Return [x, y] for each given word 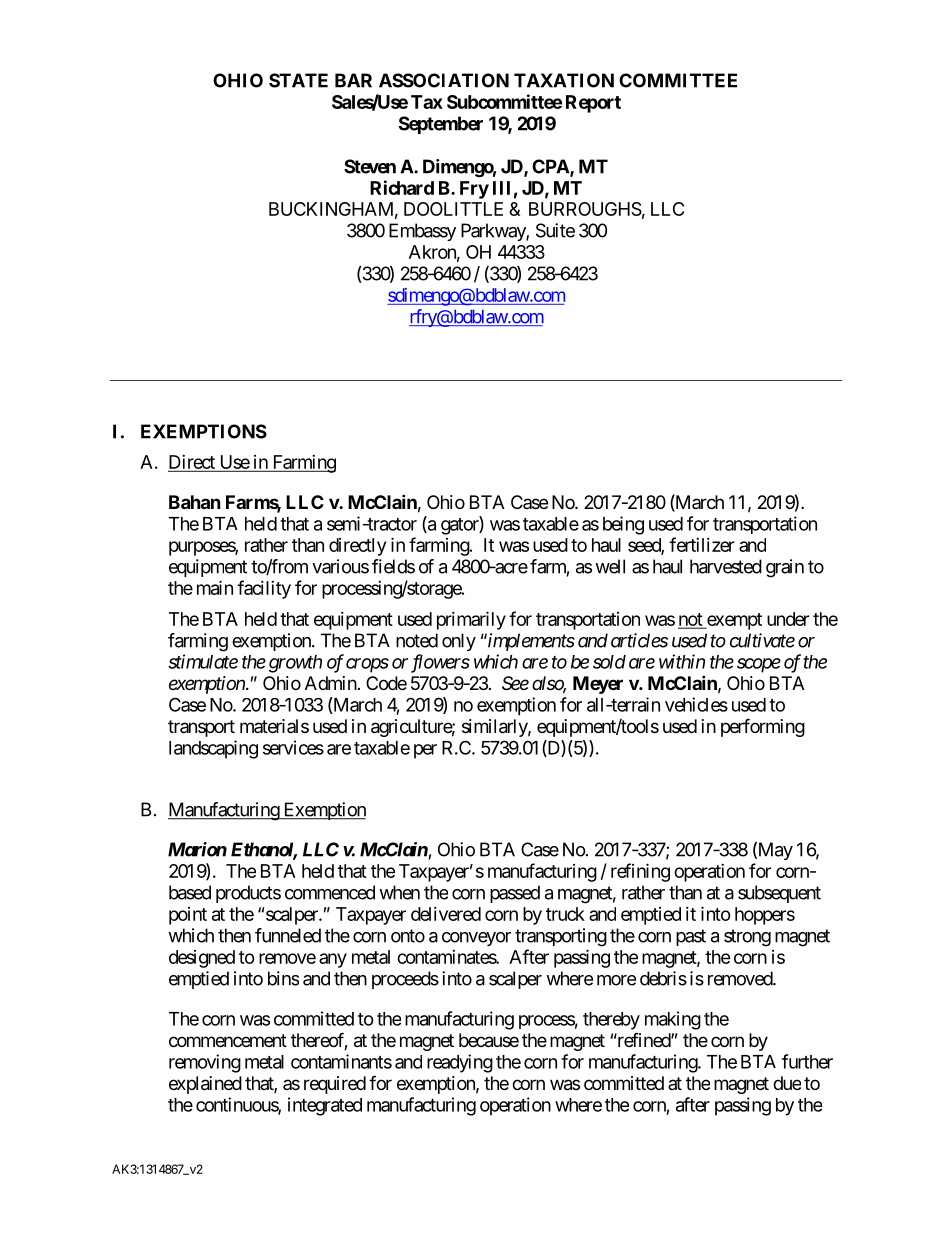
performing [763, 727]
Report [593, 104]
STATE [298, 80]
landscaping [213, 749]
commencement [228, 1040]
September [441, 125]
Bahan [195, 502]
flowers [440, 663]
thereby [611, 1021]
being [623, 525]
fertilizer [702, 544]
